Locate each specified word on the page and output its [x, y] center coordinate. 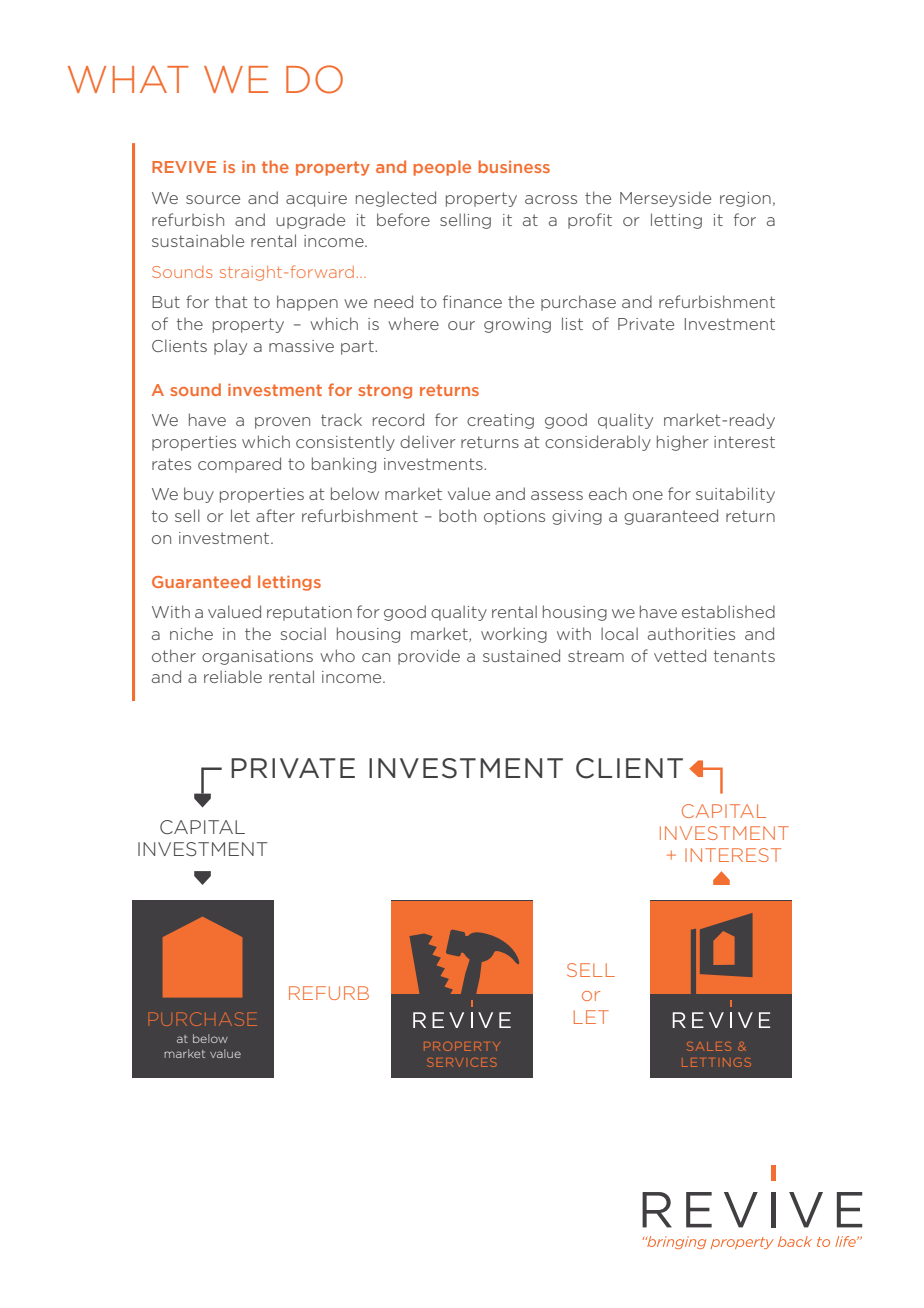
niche [191, 633]
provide [429, 657]
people [442, 168]
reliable [233, 676]
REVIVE [184, 167]
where [413, 323]
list [572, 323]
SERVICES [462, 1062]
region [745, 199]
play [230, 347]
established [728, 611]
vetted [680, 655]
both [457, 516]
